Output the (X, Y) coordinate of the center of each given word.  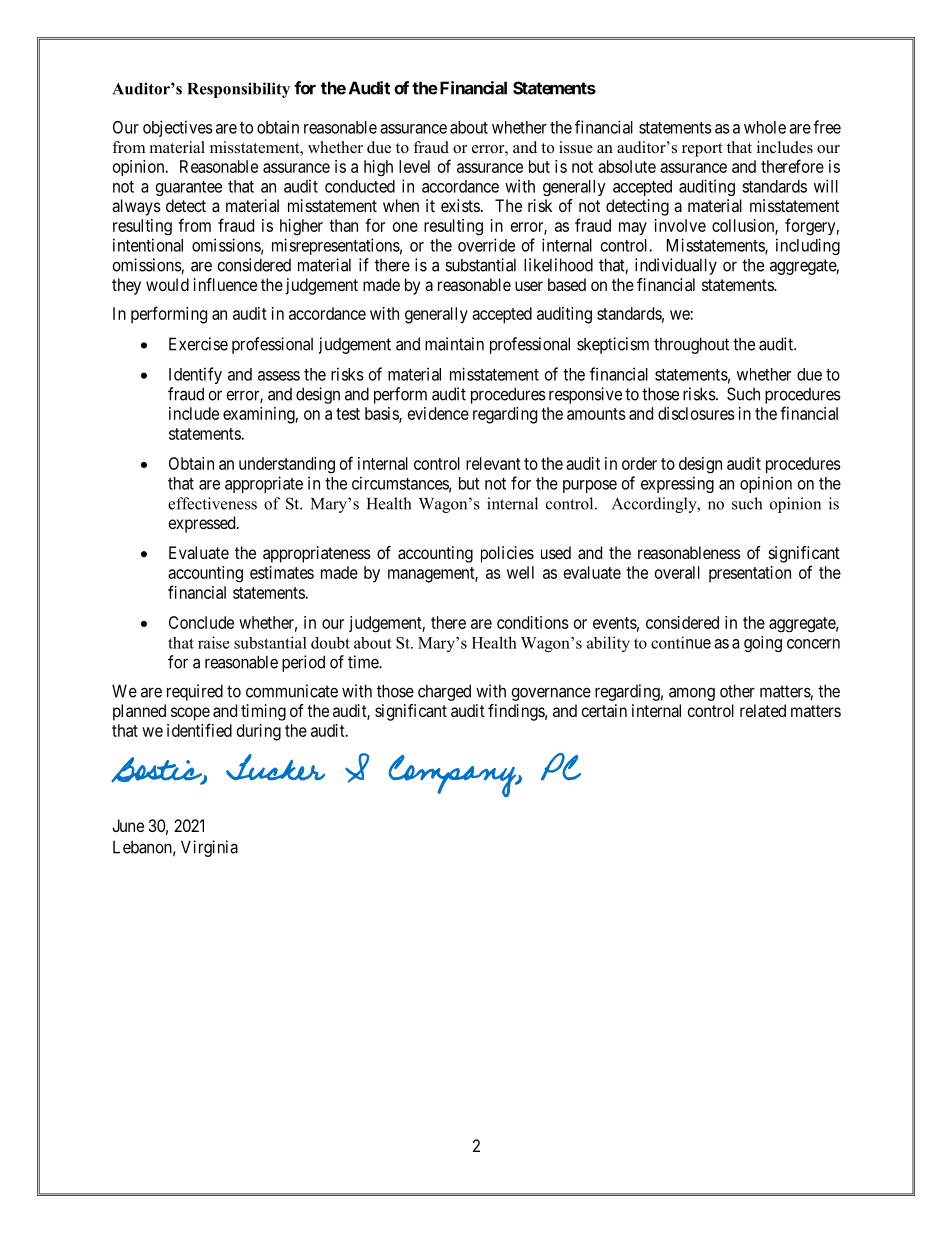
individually (676, 266)
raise (214, 642)
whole (765, 127)
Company (453, 776)
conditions (533, 622)
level (414, 166)
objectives (178, 128)
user (529, 286)
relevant (493, 463)
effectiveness (212, 503)
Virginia (209, 848)
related (763, 710)
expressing (677, 484)
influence (225, 284)
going (763, 644)
